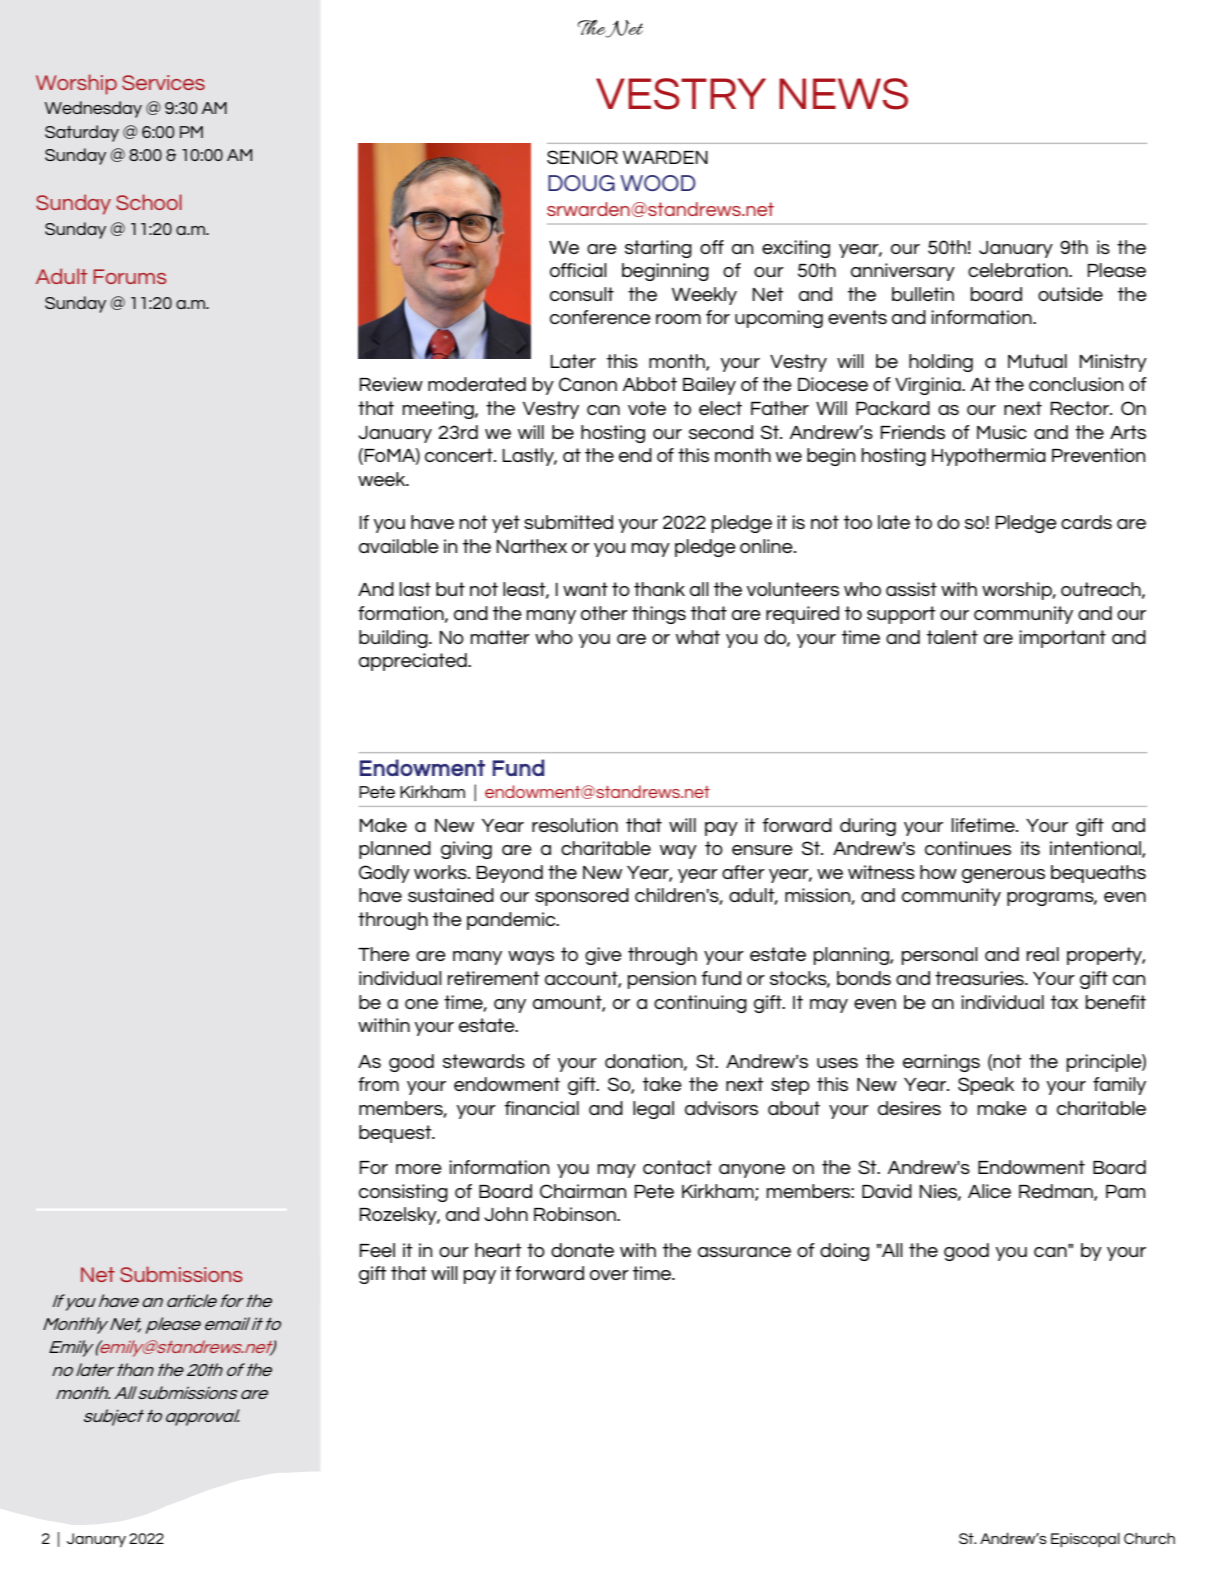 The image size is (1219, 1577). Describe the element at coordinates (1030, 848) in the screenshot. I see `its` at that location.
